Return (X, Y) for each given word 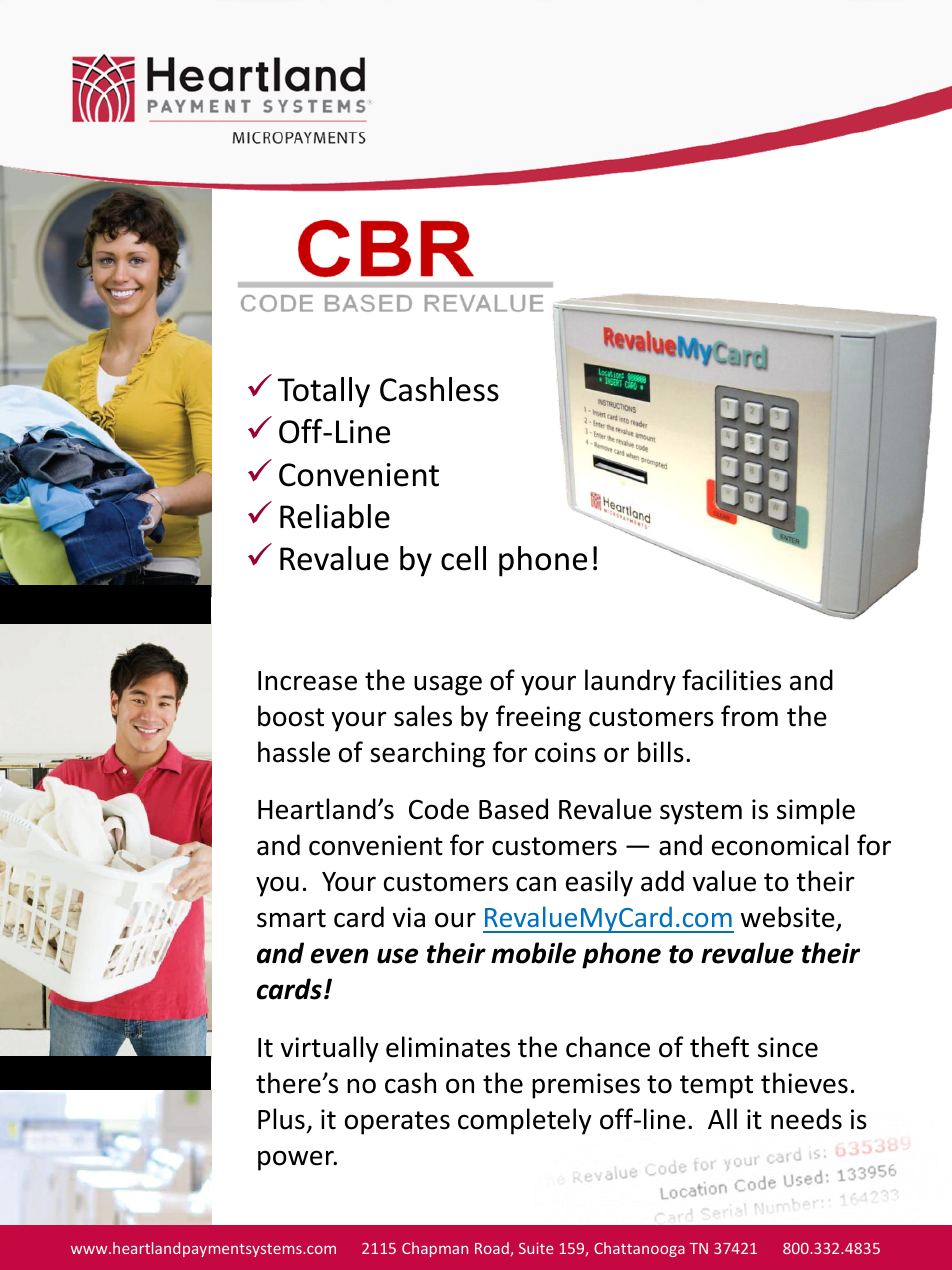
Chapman (435, 1249)
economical (780, 845)
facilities (731, 680)
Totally (323, 392)
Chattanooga (639, 1249)
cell (463, 558)
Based (513, 809)
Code (439, 809)
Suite (536, 1248)
